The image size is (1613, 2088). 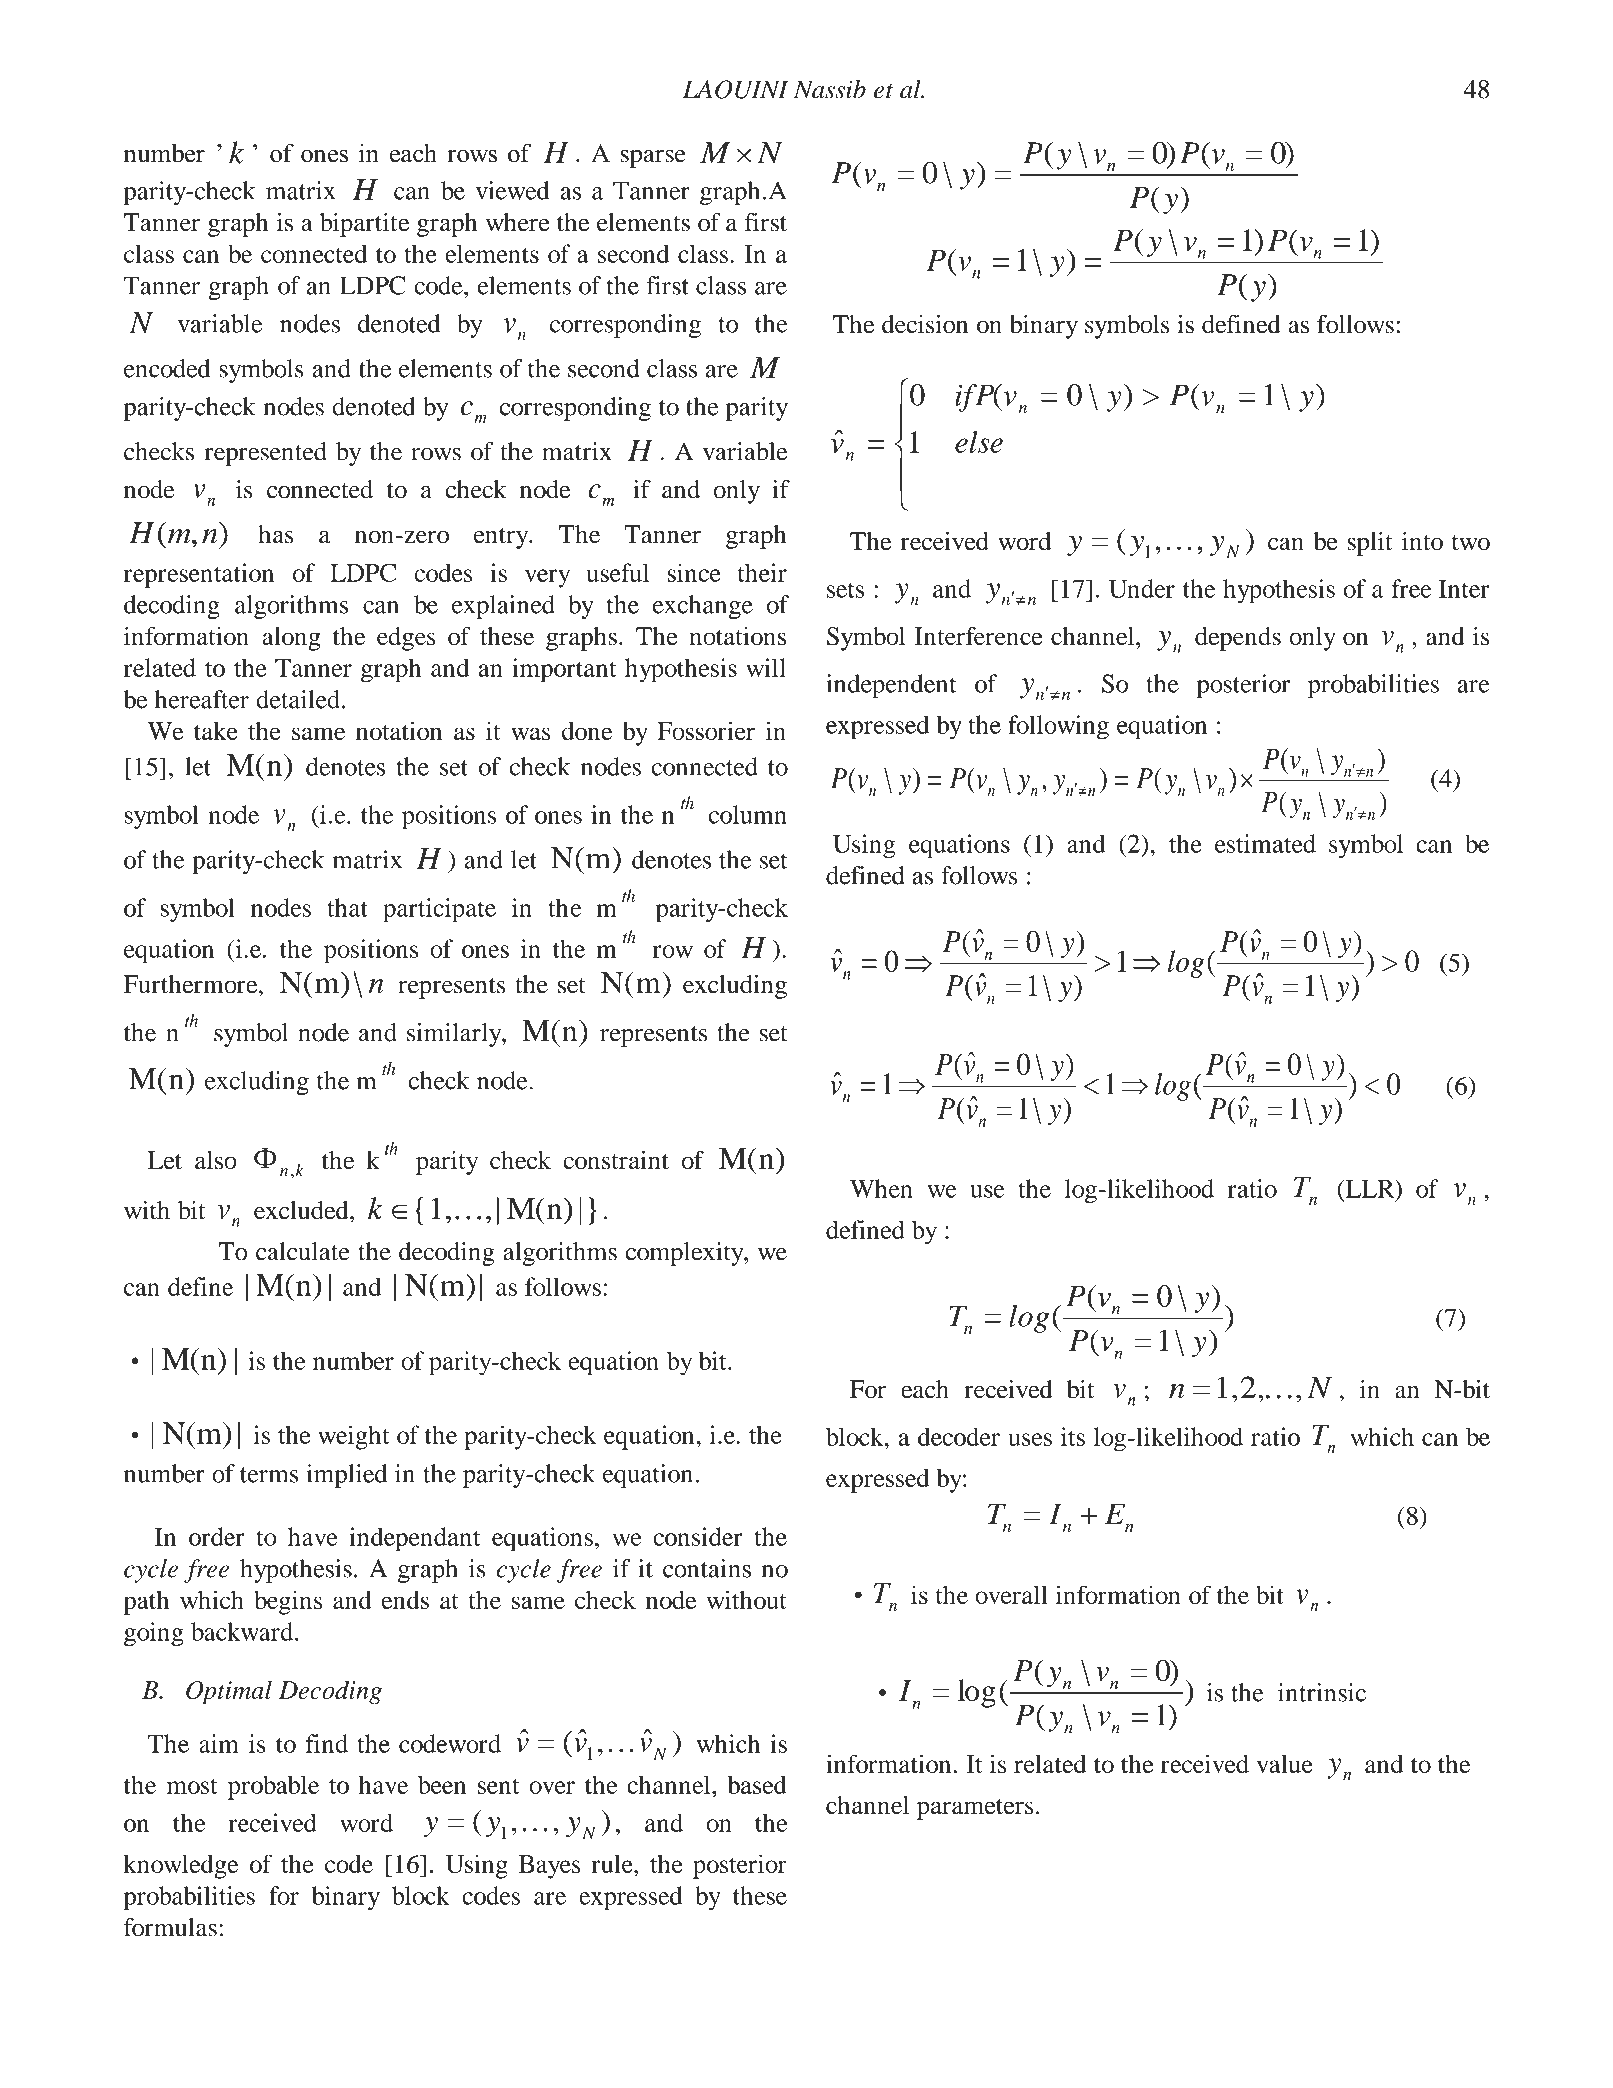 I want to click on along, so click(x=291, y=639).
